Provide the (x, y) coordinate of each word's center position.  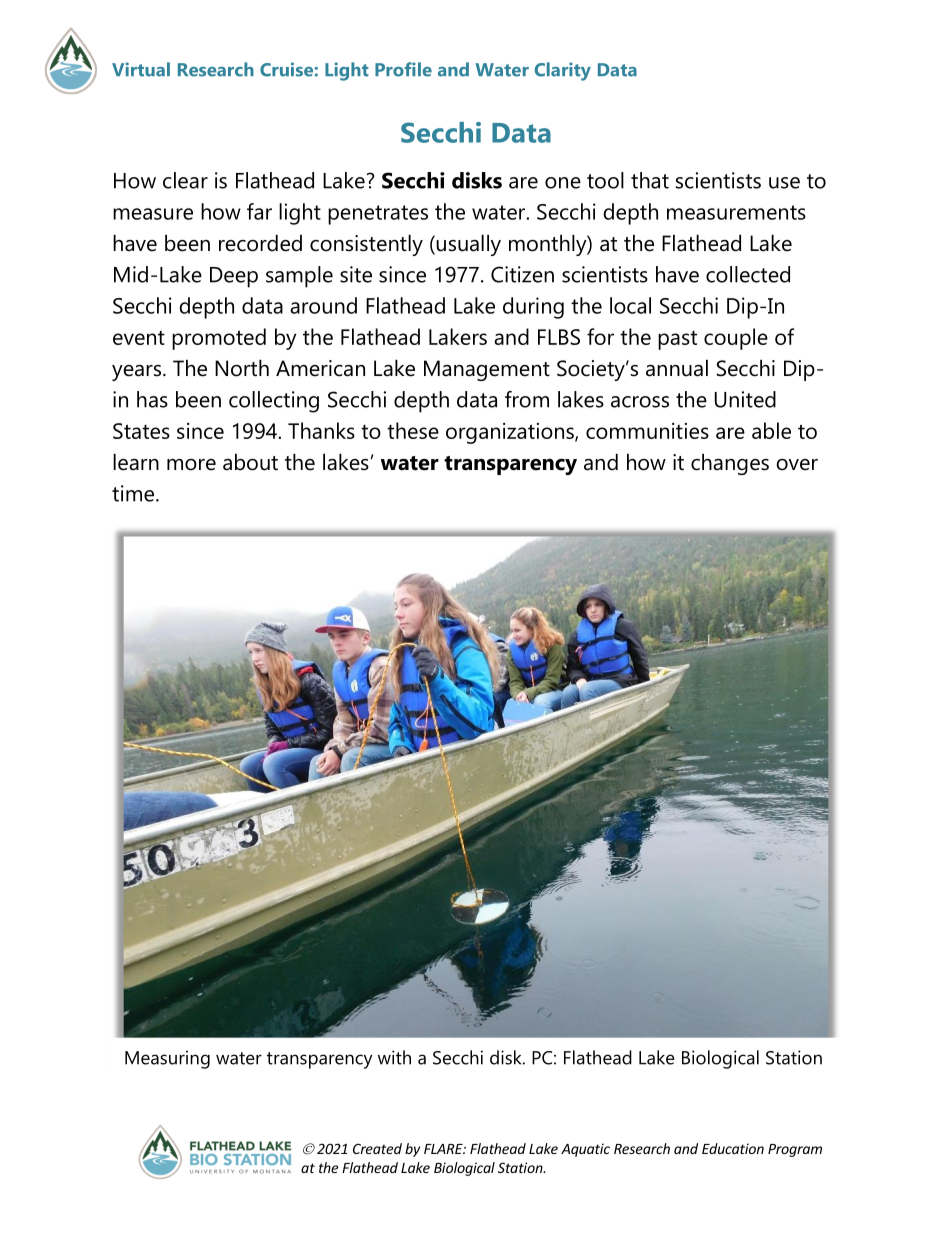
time (134, 493)
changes (730, 464)
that (650, 180)
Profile (403, 69)
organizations (511, 433)
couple (736, 339)
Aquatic (585, 1150)
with (394, 1057)
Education (733, 1148)
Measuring (167, 1059)
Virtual (141, 69)
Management (487, 370)
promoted (219, 339)
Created (377, 1148)
